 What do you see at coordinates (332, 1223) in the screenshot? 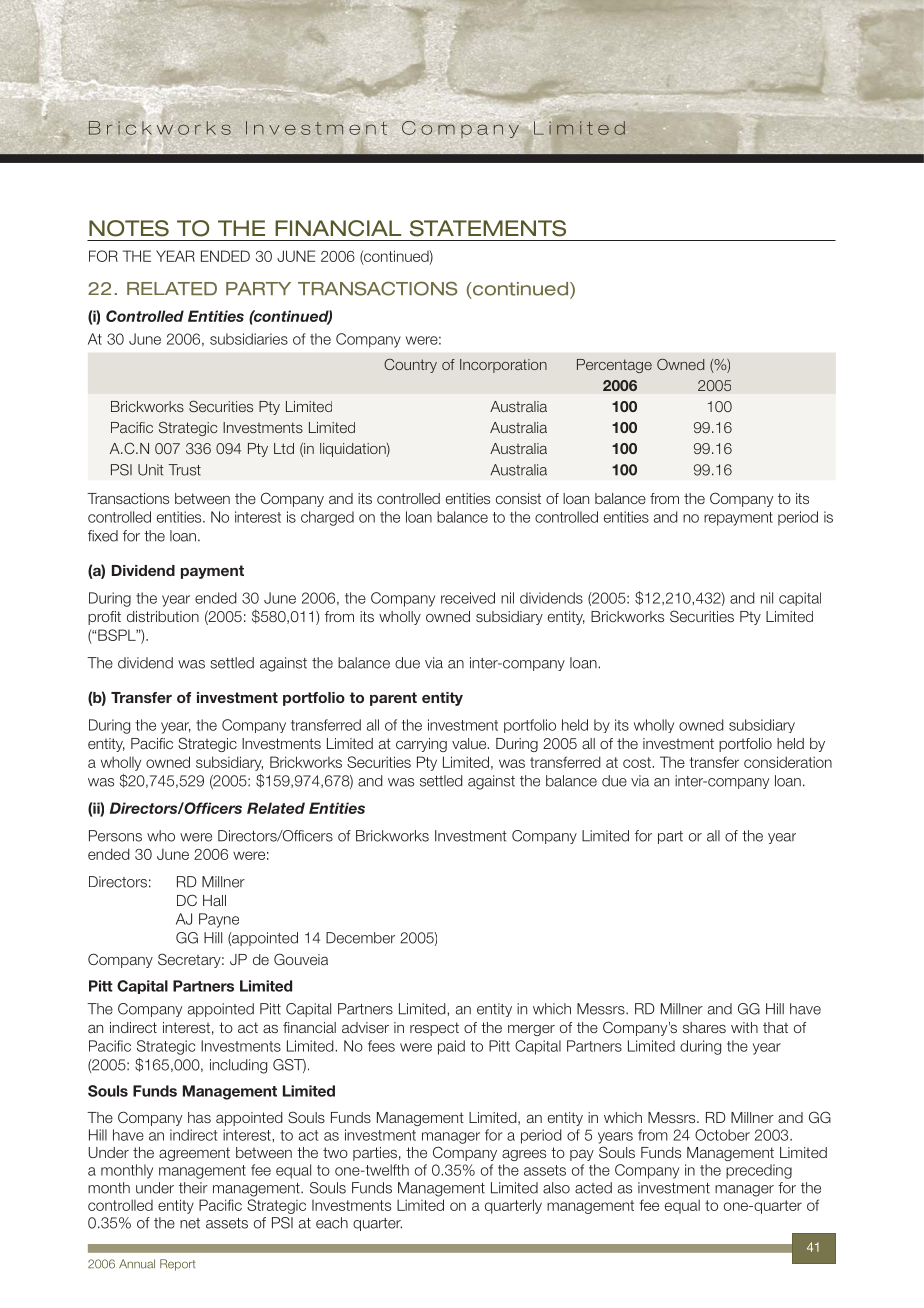
I see `each` at bounding box center [332, 1223].
